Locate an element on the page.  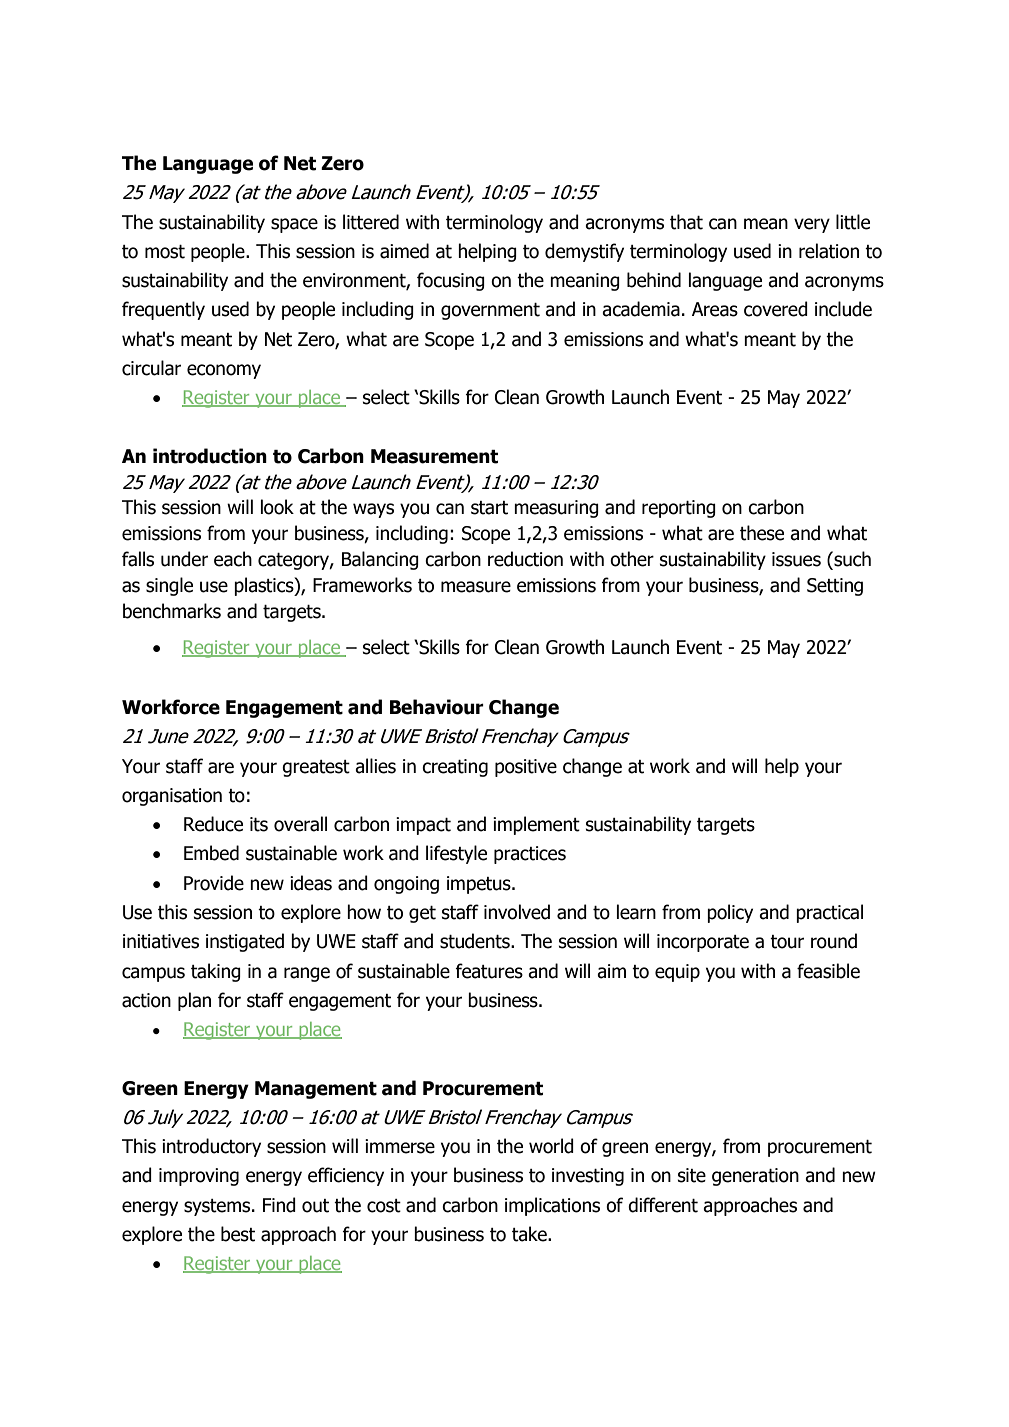
very is located at coordinates (812, 225).
